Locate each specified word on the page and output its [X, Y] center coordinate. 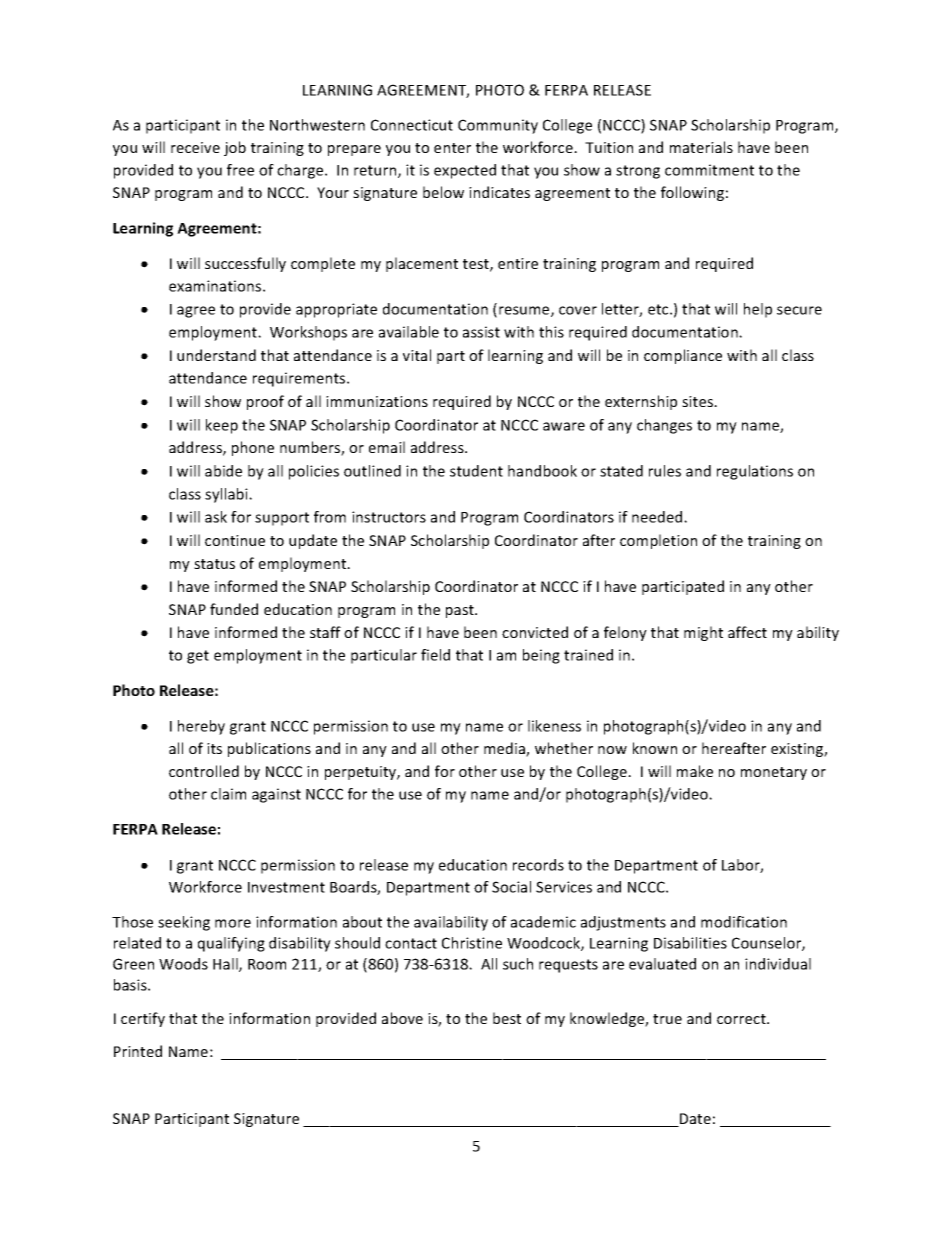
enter [452, 148]
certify [143, 1019]
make [695, 771]
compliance [683, 356]
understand [216, 355]
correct [742, 1019]
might [703, 633]
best [507, 1018]
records [538, 865]
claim [228, 794]
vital [417, 355]
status [214, 564]
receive [195, 147]
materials [701, 147]
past [461, 611]
